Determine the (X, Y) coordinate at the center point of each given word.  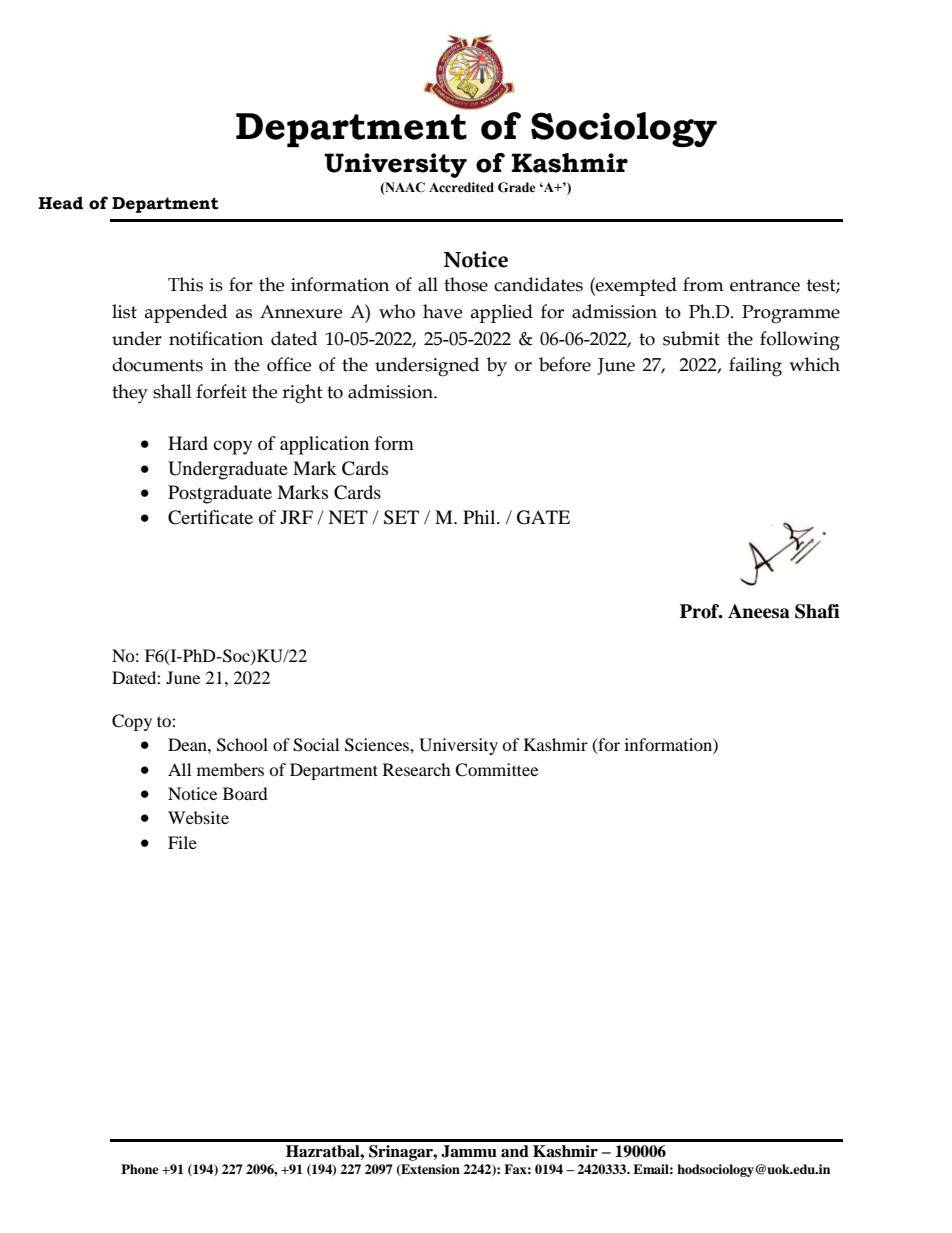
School (242, 745)
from (703, 284)
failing (755, 367)
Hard (188, 443)
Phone (140, 1169)
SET (401, 517)
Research (417, 769)
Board (245, 793)
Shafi (817, 611)
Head (61, 203)
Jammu (469, 1151)
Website (198, 817)
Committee (496, 770)
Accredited (461, 187)
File (182, 842)
